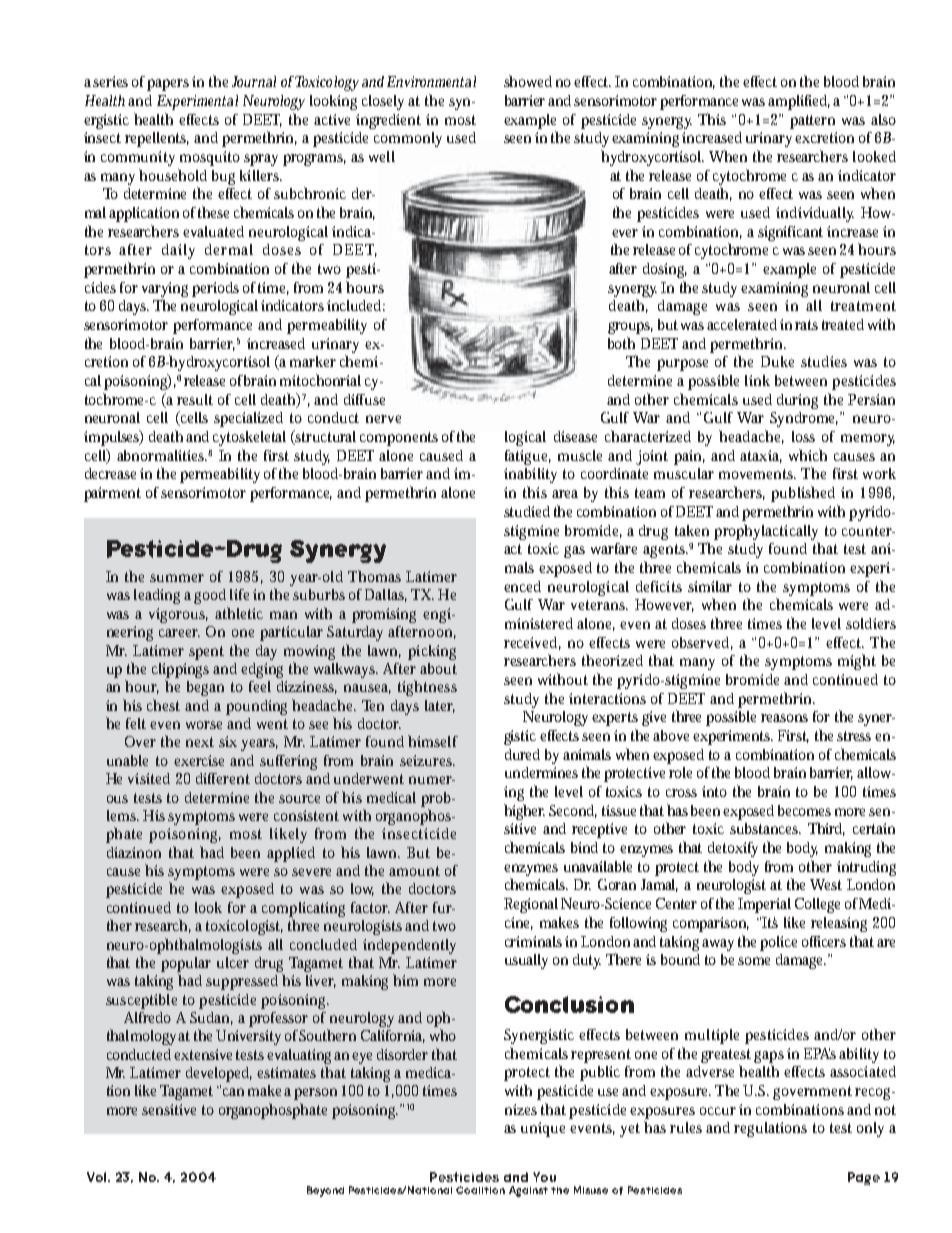 This screenshot has width=952, height=1233. Describe the element at coordinates (98, 1177) in the screenshot. I see `Vol` at that location.
